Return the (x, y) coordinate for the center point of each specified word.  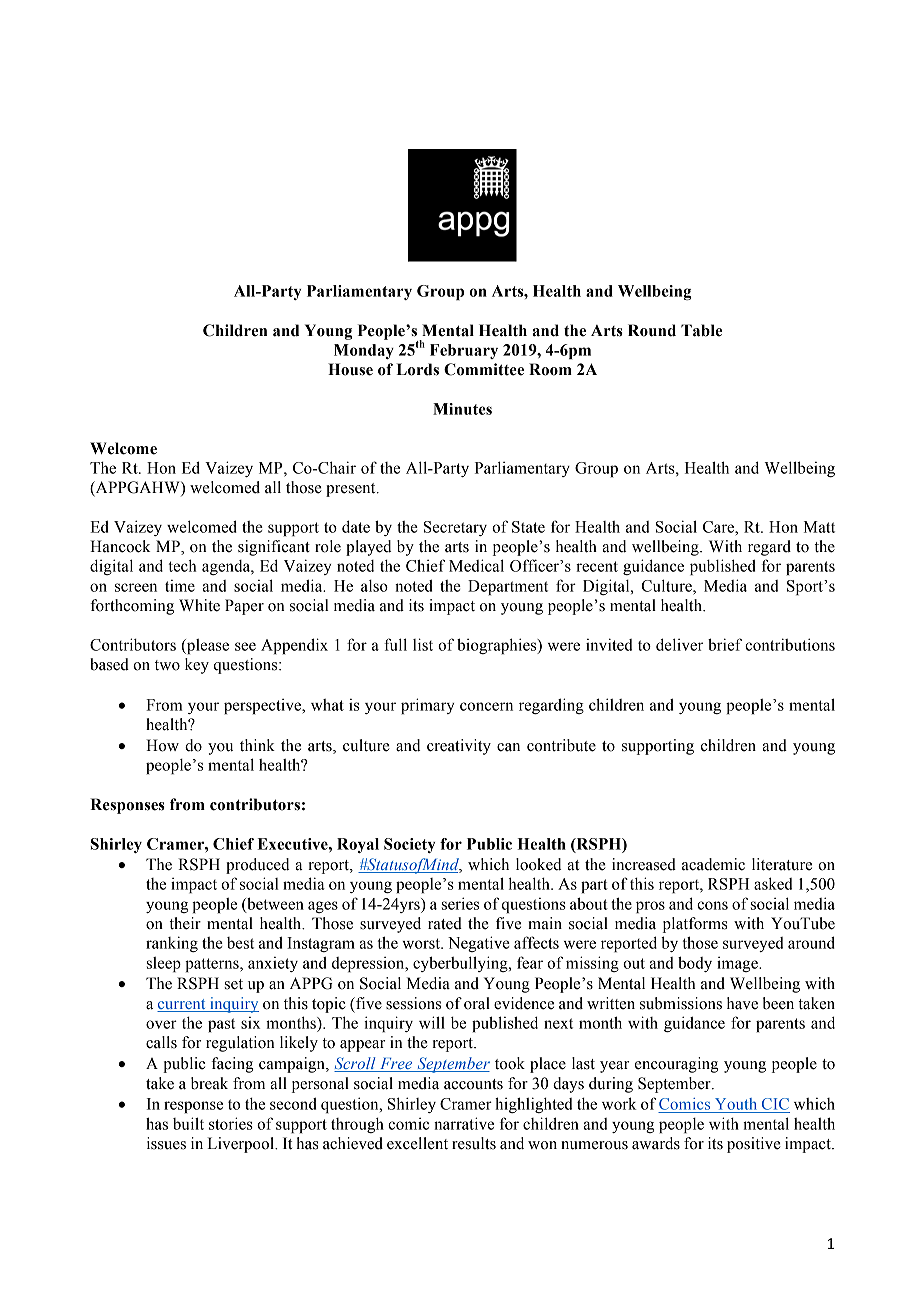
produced (258, 866)
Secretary (455, 528)
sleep (164, 964)
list (423, 644)
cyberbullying (461, 964)
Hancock (120, 546)
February (464, 351)
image (738, 964)
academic (713, 864)
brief (725, 644)
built (188, 1123)
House (350, 369)
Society (409, 845)
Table (701, 330)
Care (719, 527)
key (197, 666)
